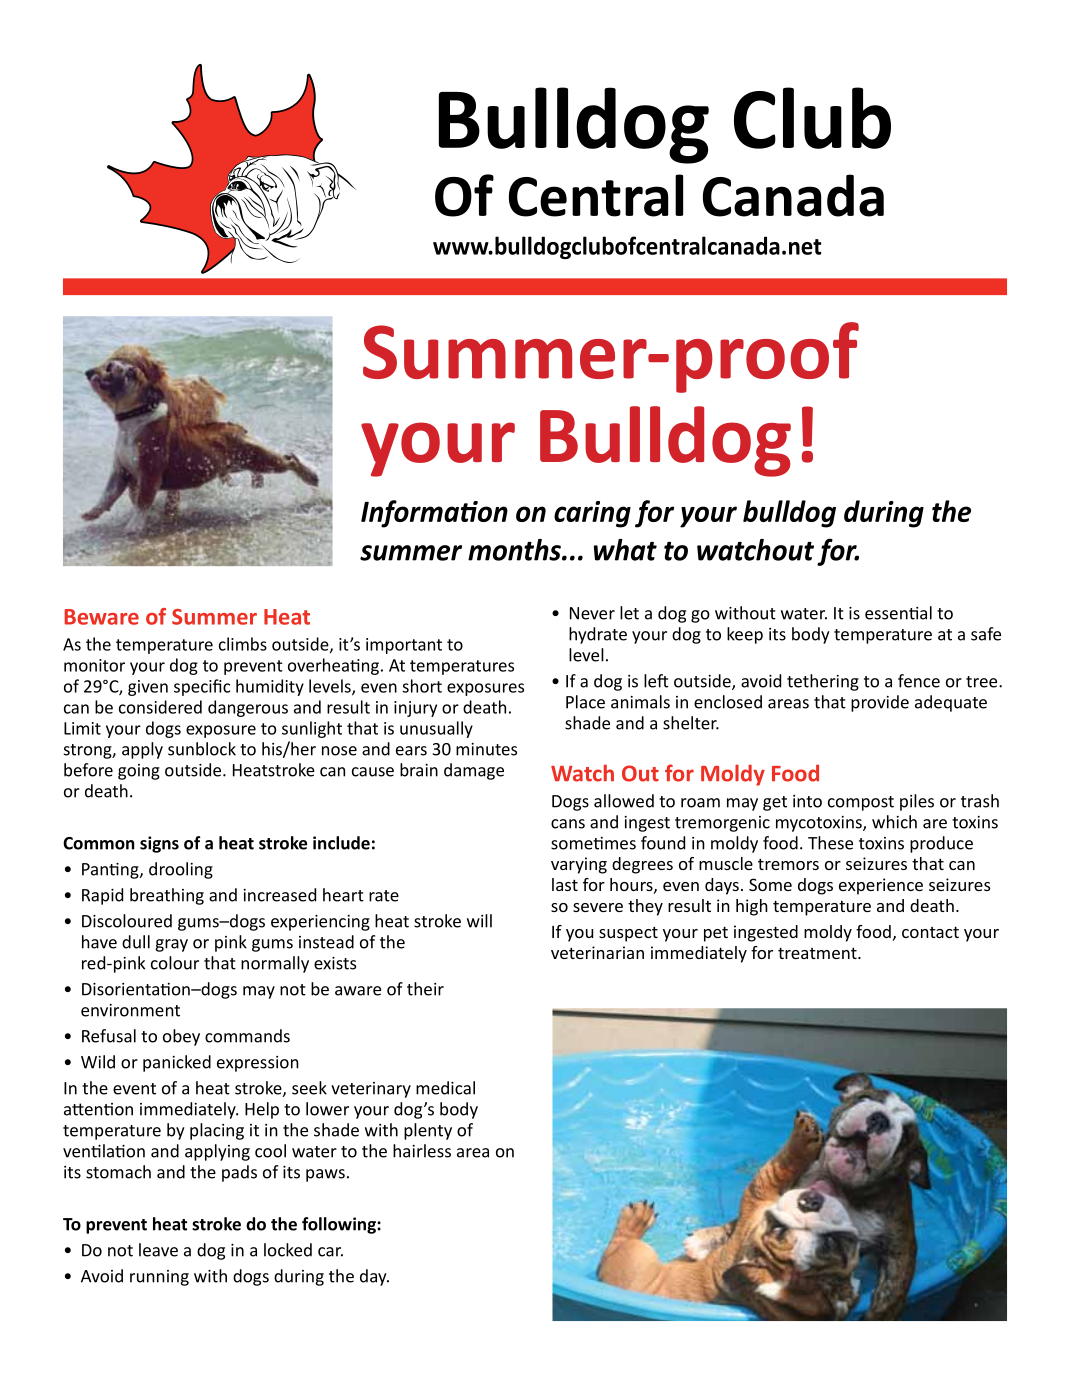 This screenshot has height=1384, width=1070. I want to click on their, so click(425, 989).
